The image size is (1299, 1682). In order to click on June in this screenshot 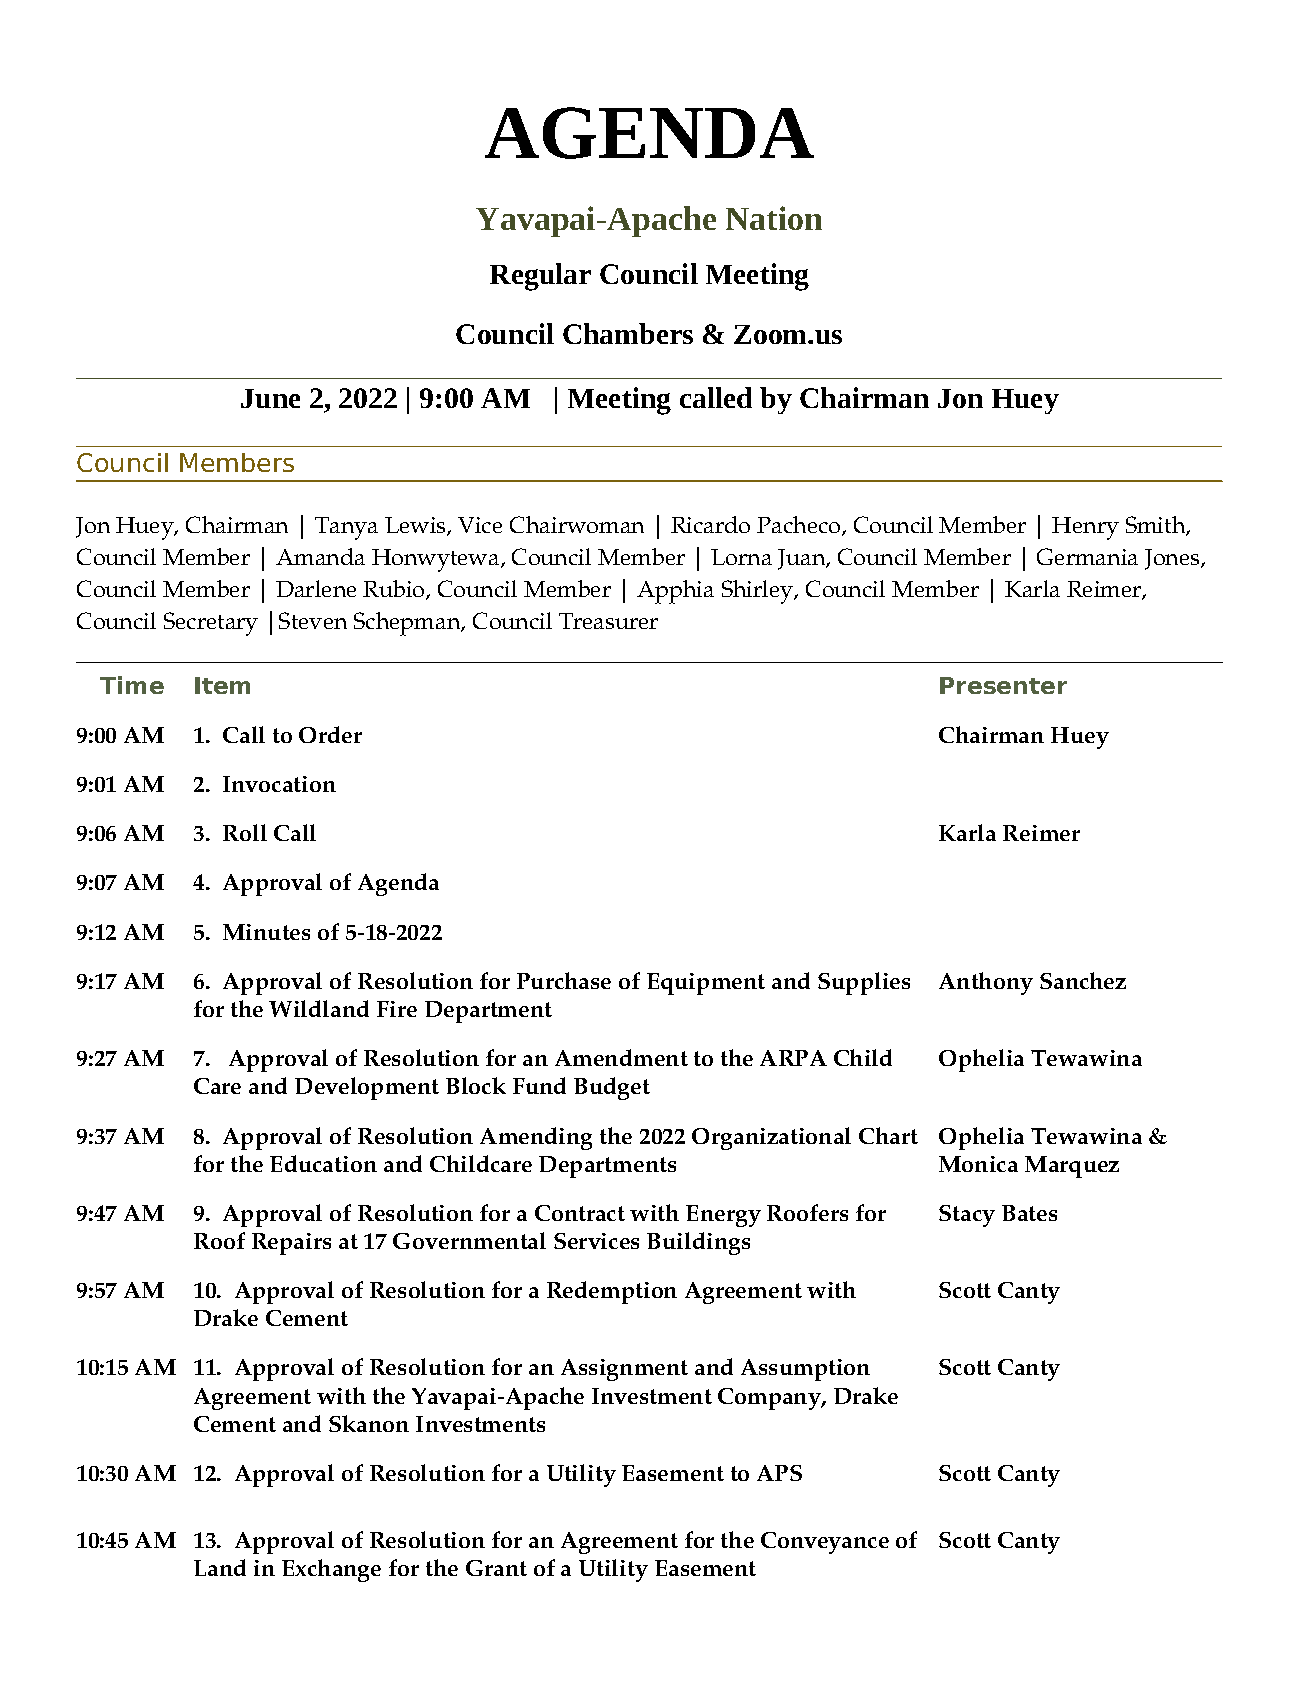, I will do `click(270, 398)`.
